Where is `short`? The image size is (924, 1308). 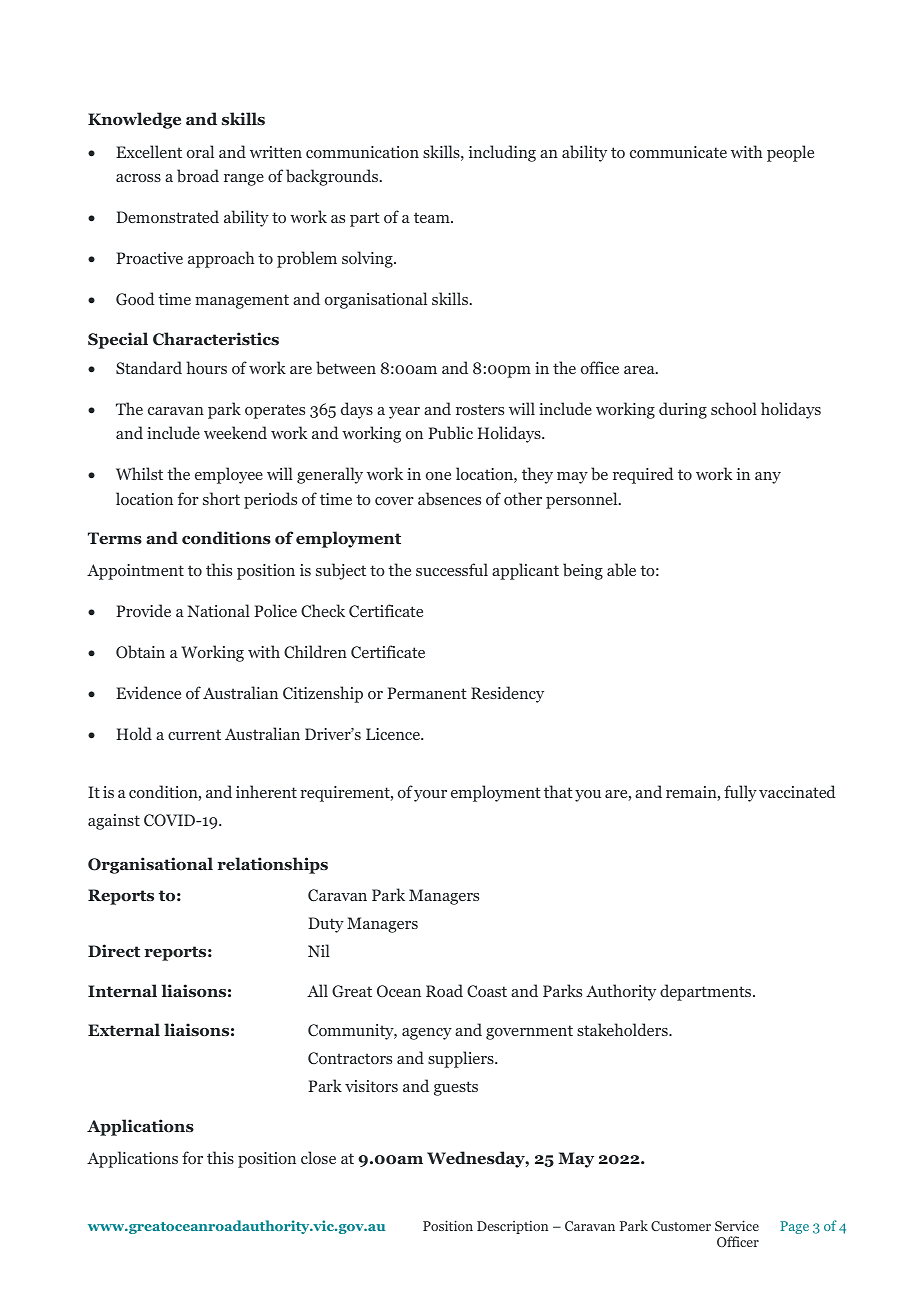
short is located at coordinates (221, 498).
